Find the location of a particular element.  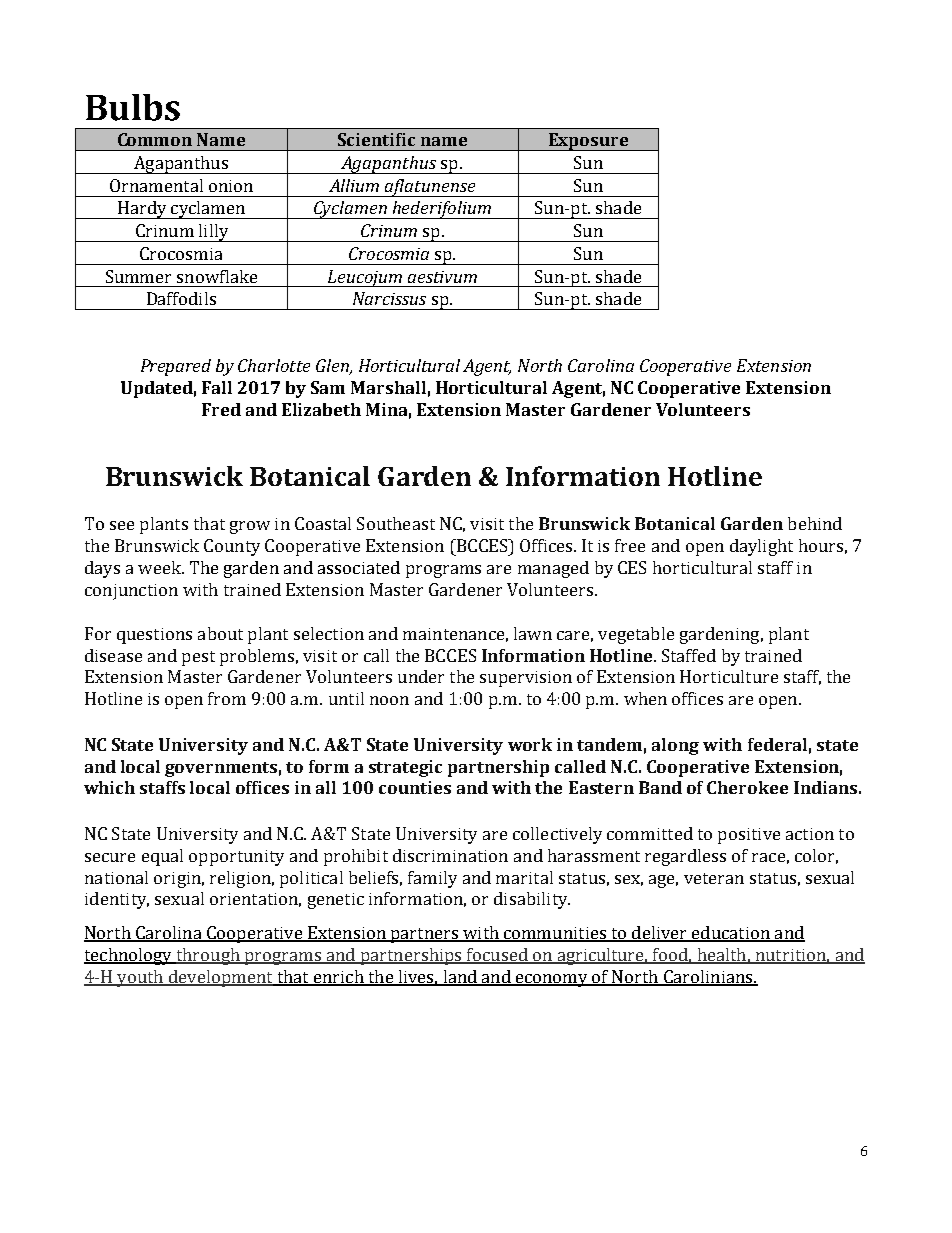

education is located at coordinates (731, 934).
